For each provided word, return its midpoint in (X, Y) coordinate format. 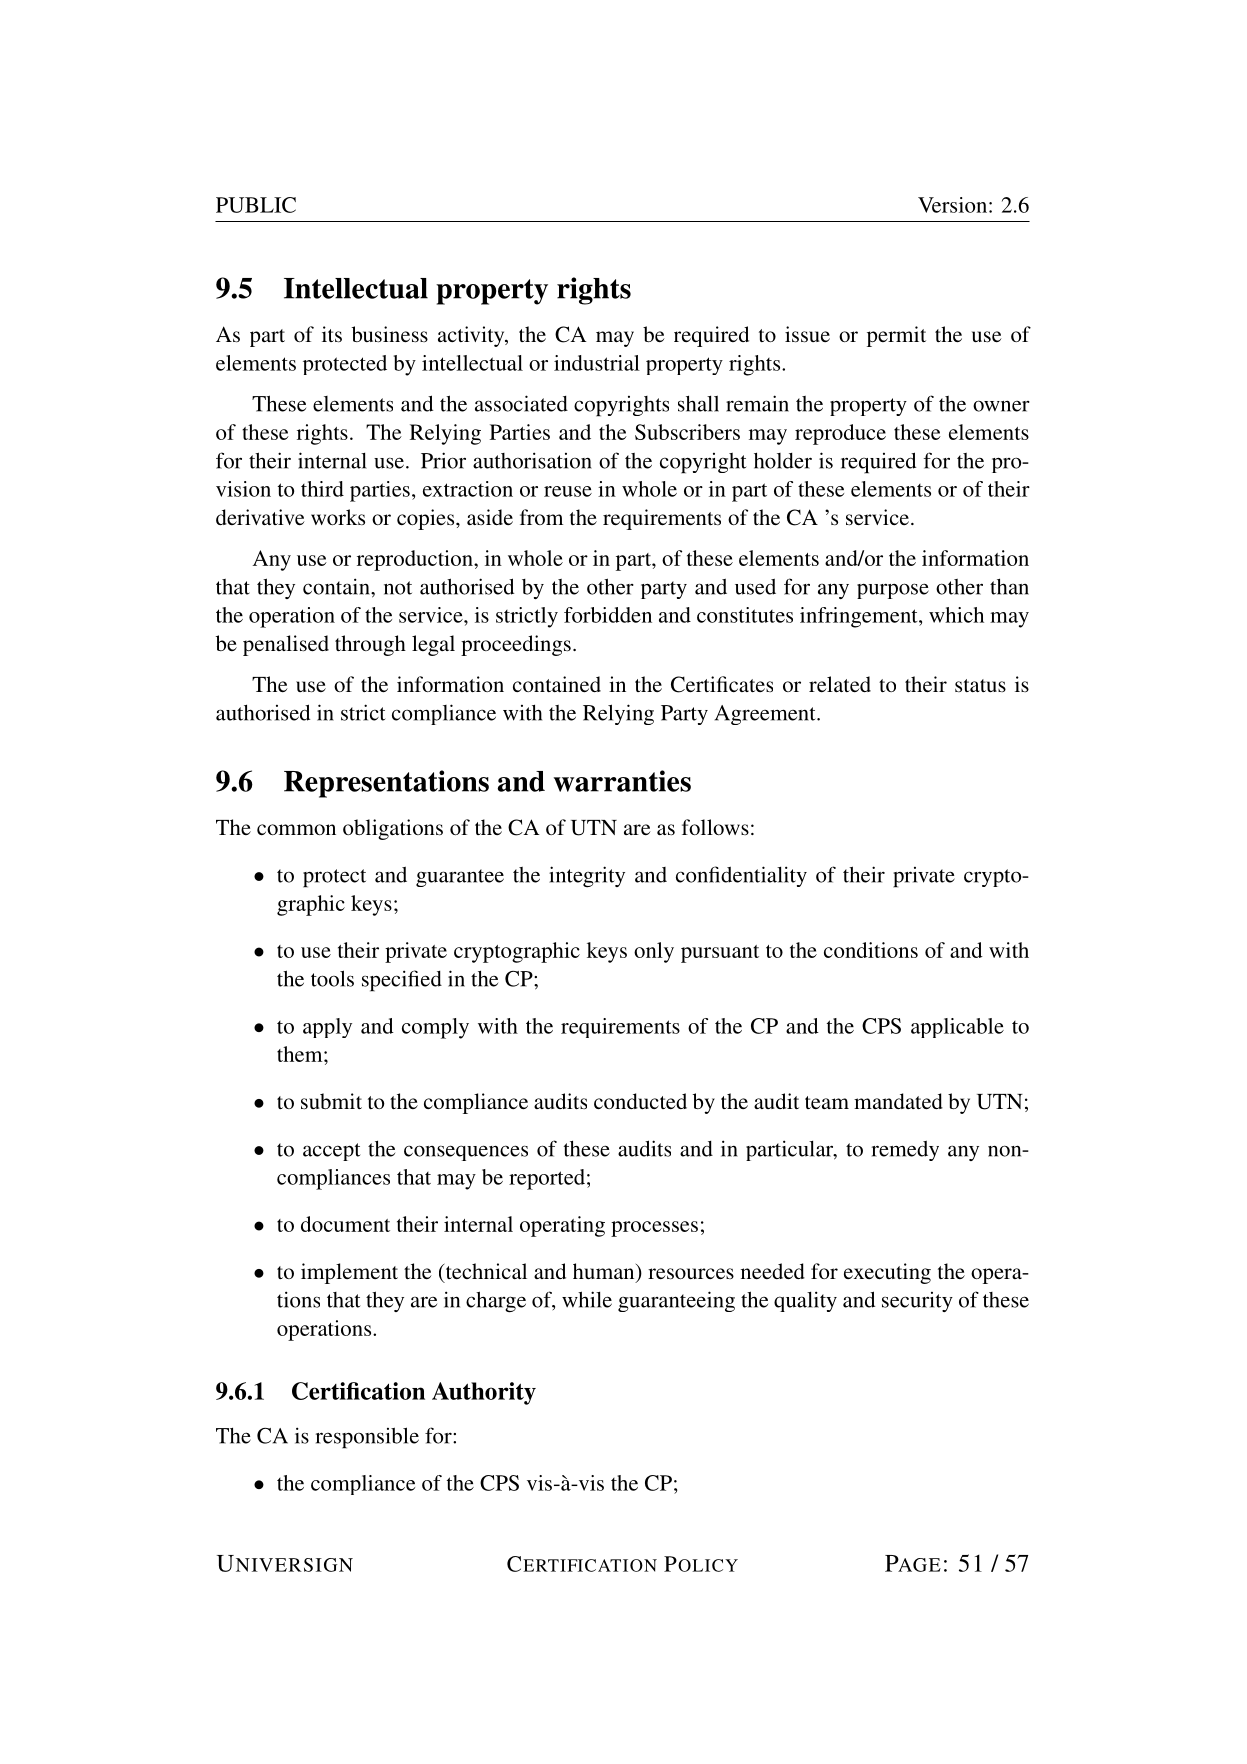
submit (331, 1101)
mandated (898, 1101)
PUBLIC (256, 205)
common (296, 829)
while (587, 1299)
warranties (622, 781)
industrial (597, 363)
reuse (568, 491)
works (338, 517)
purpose (893, 591)
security (917, 1302)
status (980, 685)
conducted (640, 1101)
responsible (367, 1438)
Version (954, 205)
